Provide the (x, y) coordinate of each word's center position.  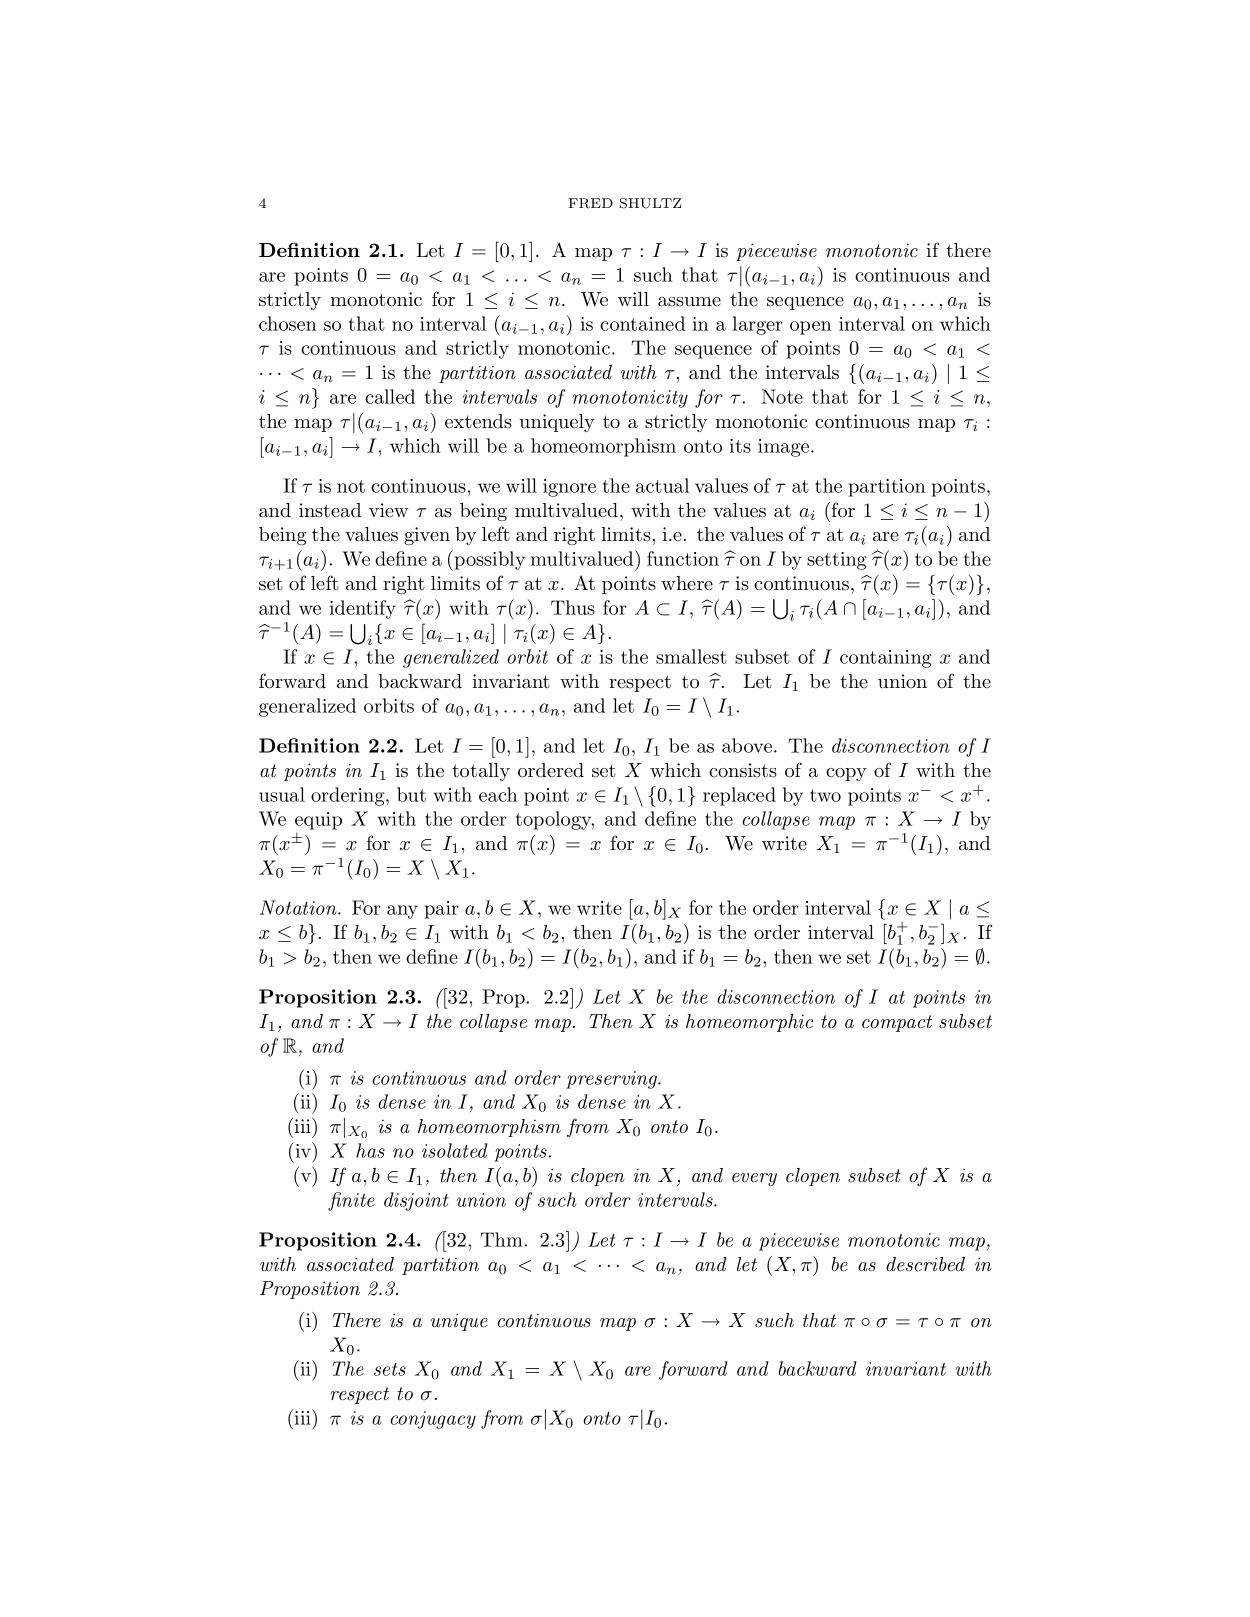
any (402, 912)
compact (897, 1023)
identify (363, 609)
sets (390, 1369)
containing (886, 659)
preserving (612, 1080)
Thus (573, 607)
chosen (288, 323)
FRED (591, 203)
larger (758, 325)
